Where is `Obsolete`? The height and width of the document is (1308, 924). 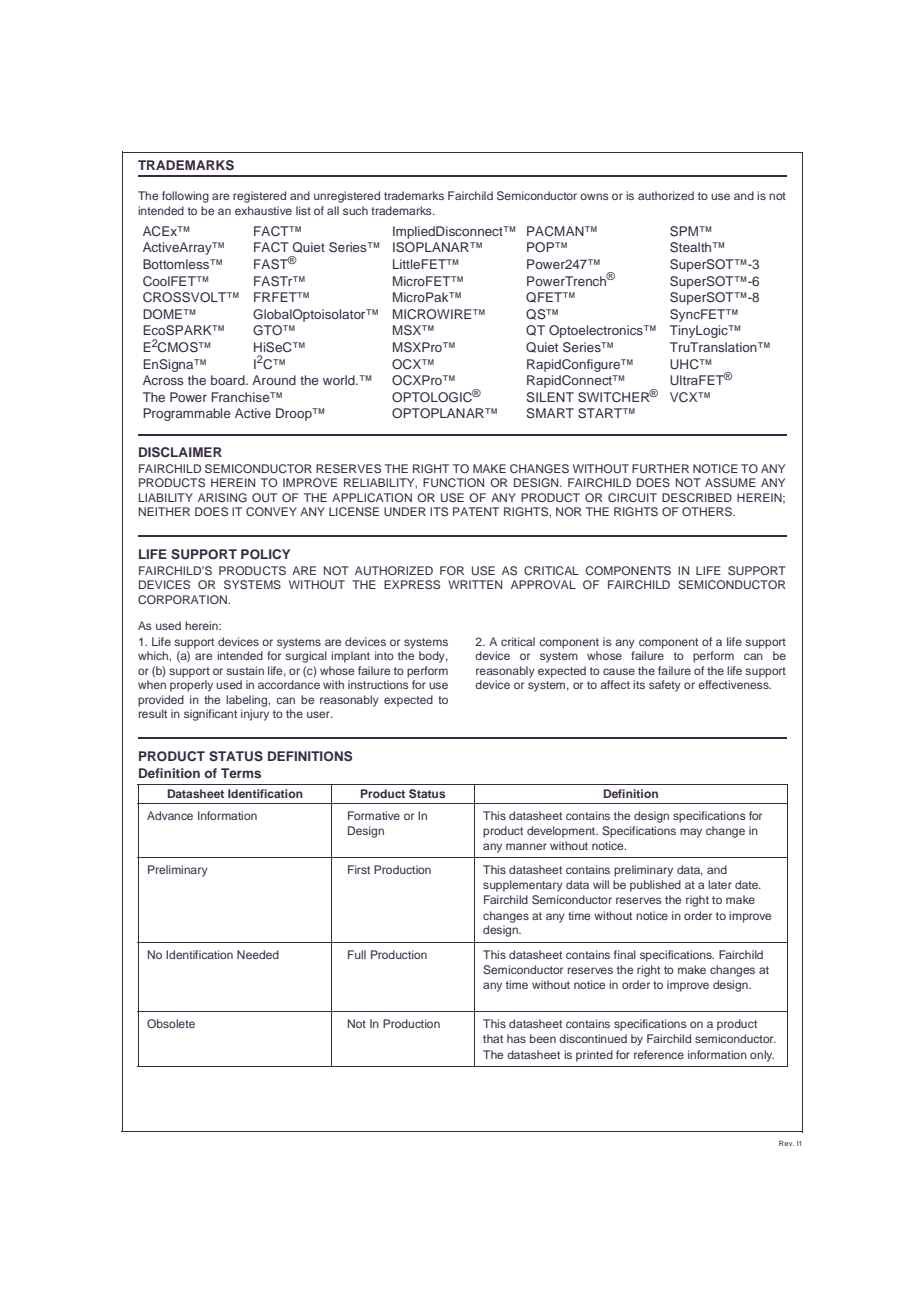 Obsolete is located at coordinates (171, 1023).
